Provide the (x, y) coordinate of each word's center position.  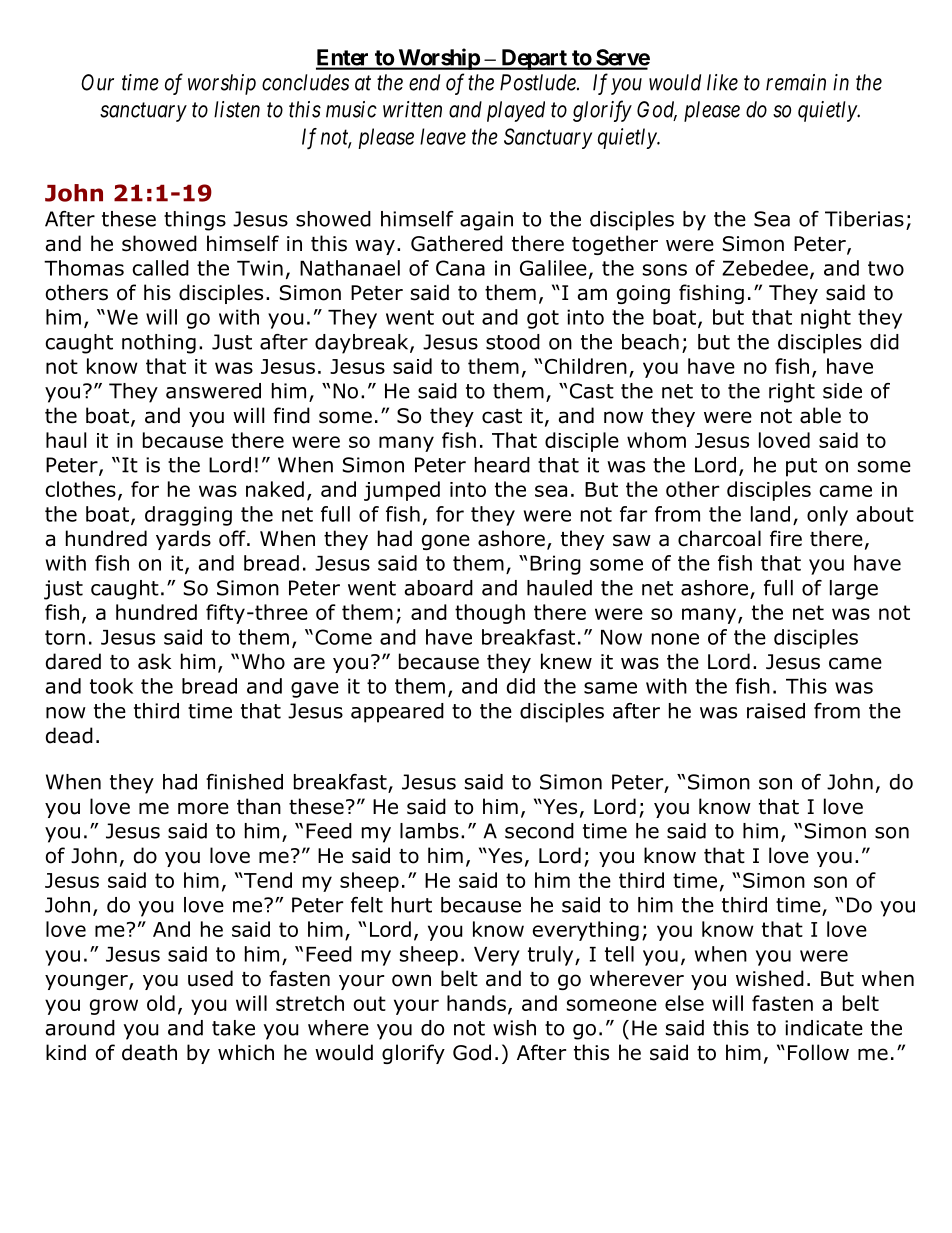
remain (796, 82)
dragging (188, 516)
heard (502, 465)
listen (237, 109)
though (490, 614)
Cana (460, 268)
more (203, 808)
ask (154, 661)
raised (776, 711)
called (161, 268)
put (801, 467)
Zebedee (765, 268)
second (539, 831)
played (516, 111)
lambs (429, 831)
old (161, 1003)
